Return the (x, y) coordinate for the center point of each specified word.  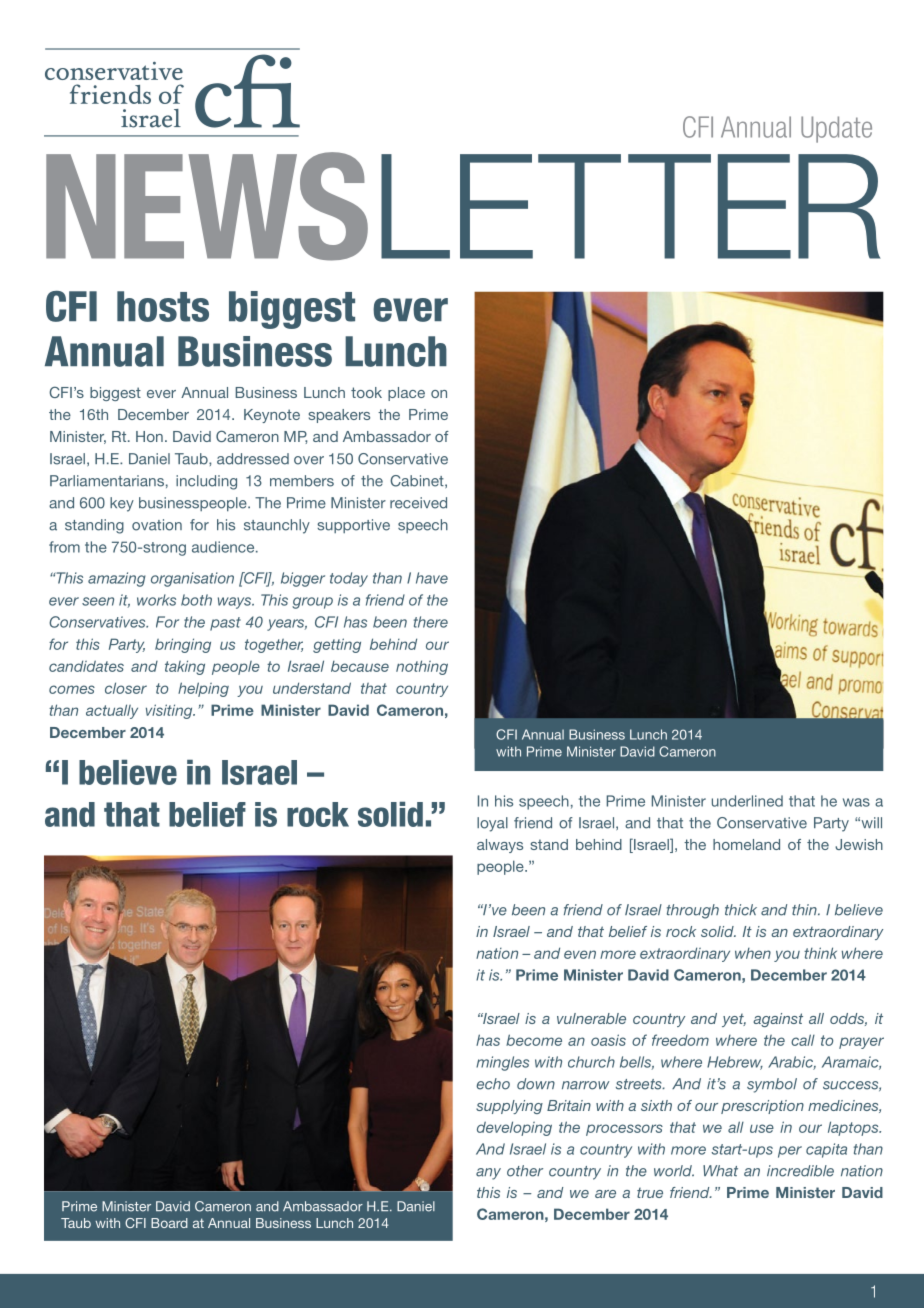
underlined (747, 801)
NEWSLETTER (463, 206)
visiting (170, 711)
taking (185, 667)
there (431, 622)
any (488, 1174)
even (580, 954)
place (406, 394)
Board (169, 1223)
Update (836, 129)
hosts (163, 306)
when (753, 953)
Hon (149, 436)
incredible (800, 1171)
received (418, 503)
